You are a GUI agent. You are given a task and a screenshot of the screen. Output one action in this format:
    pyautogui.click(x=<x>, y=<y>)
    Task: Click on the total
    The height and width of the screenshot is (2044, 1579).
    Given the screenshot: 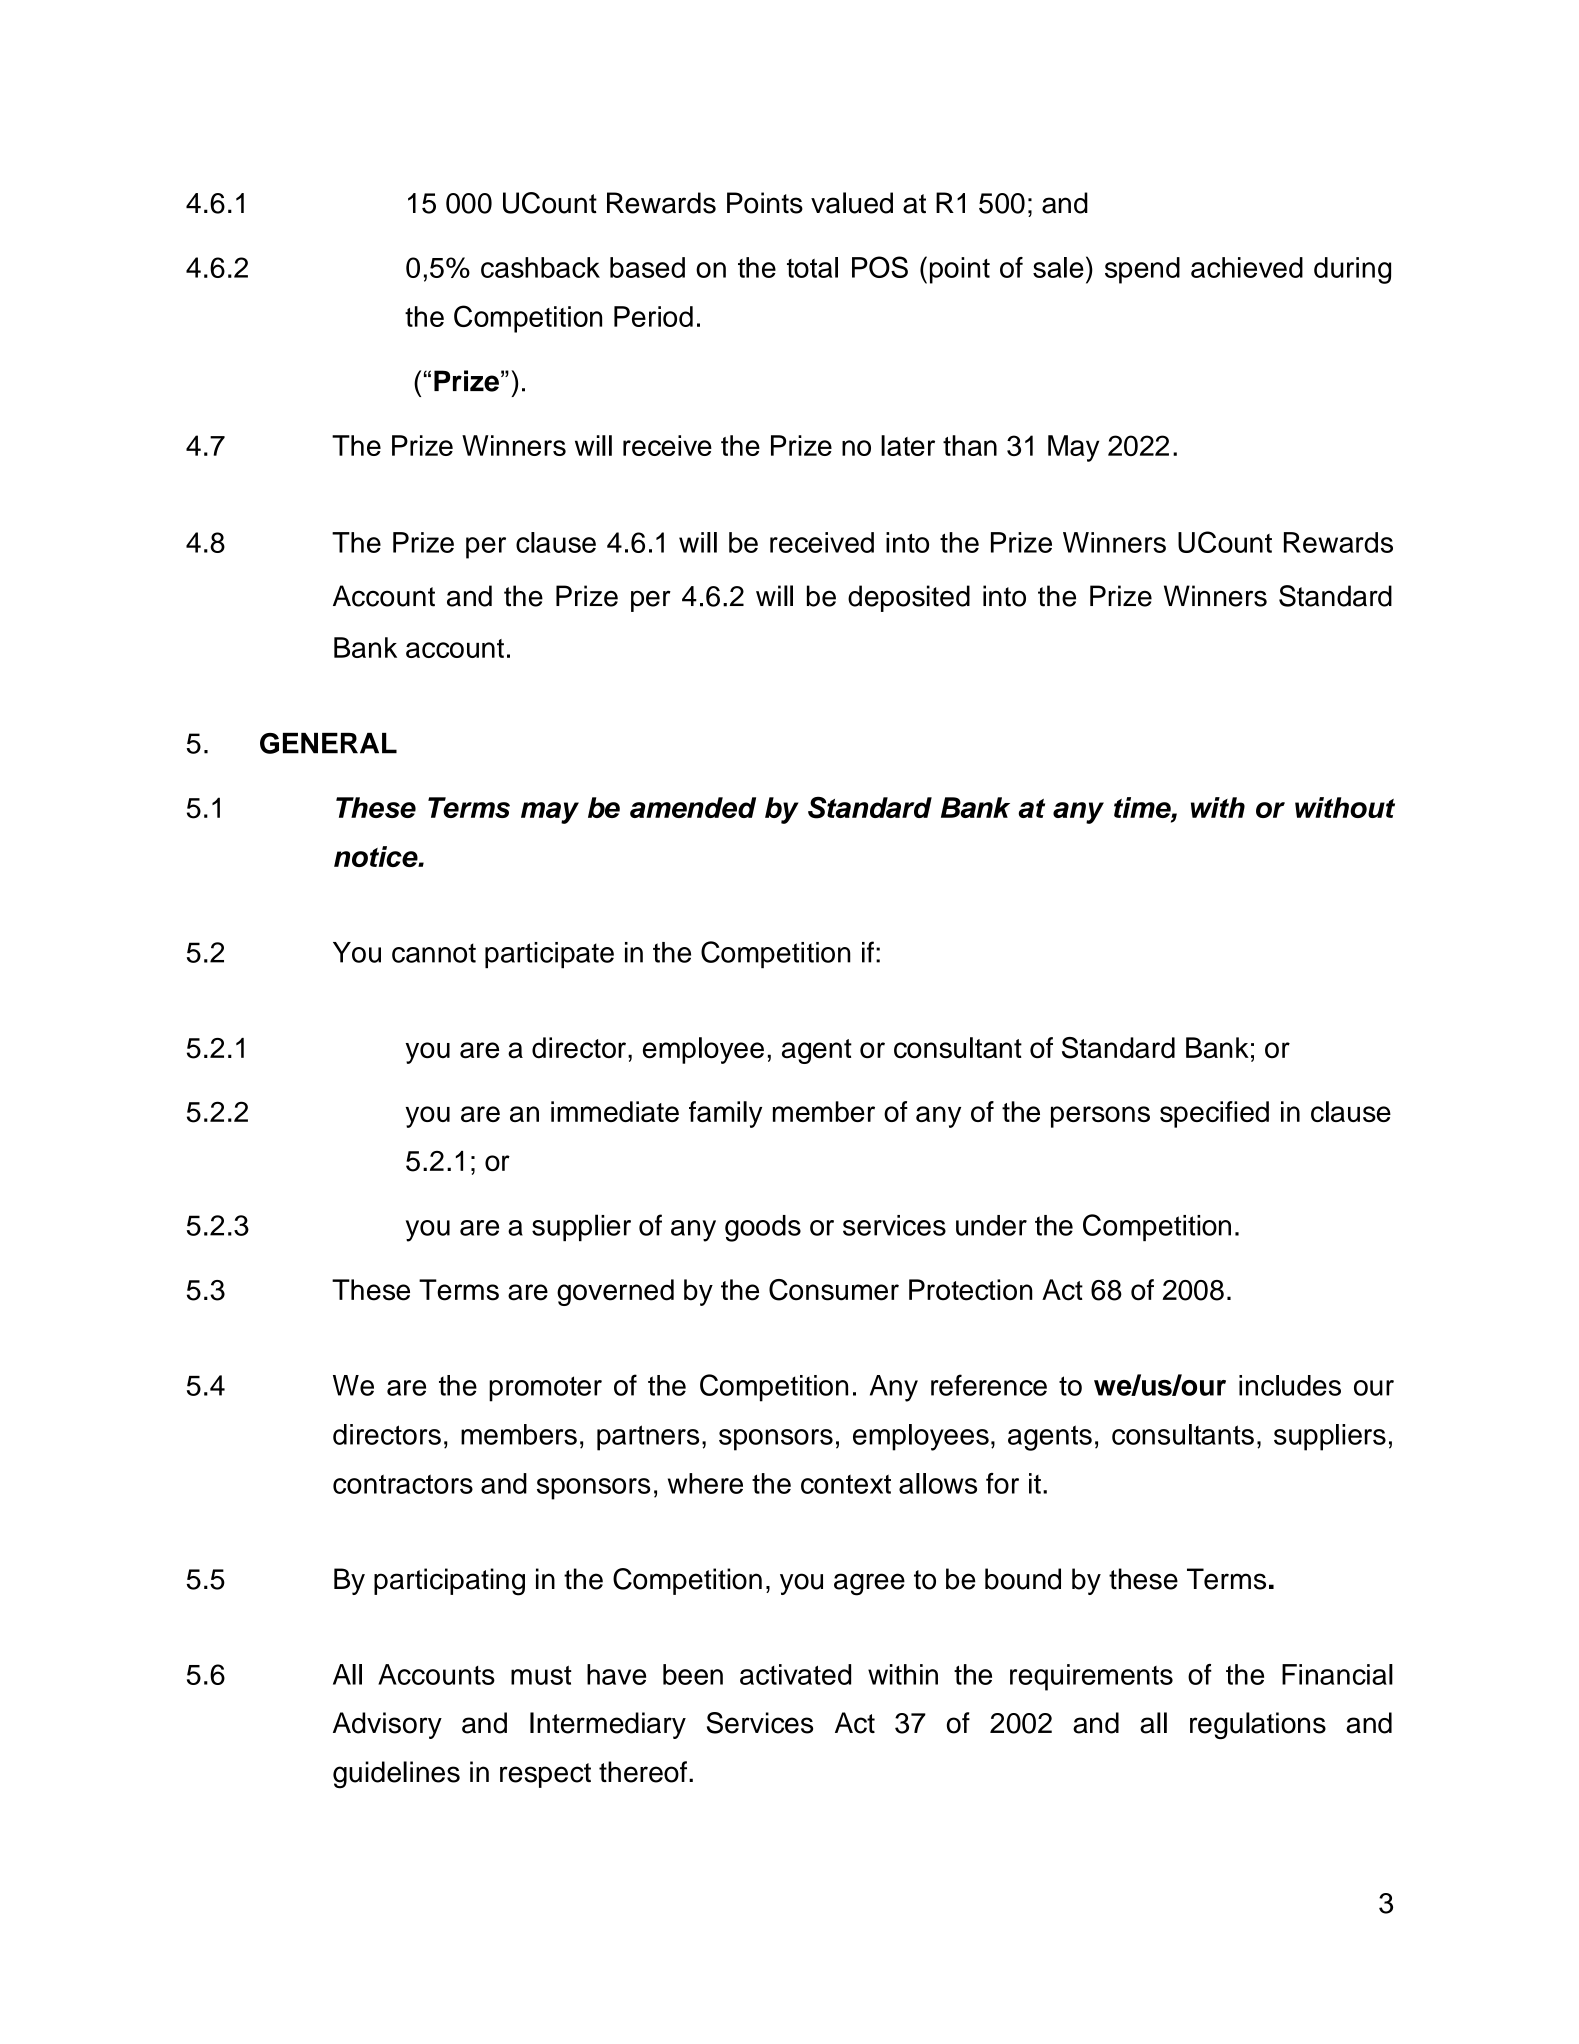 What is the action you would take?
    pyautogui.click(x=812, y=267)
